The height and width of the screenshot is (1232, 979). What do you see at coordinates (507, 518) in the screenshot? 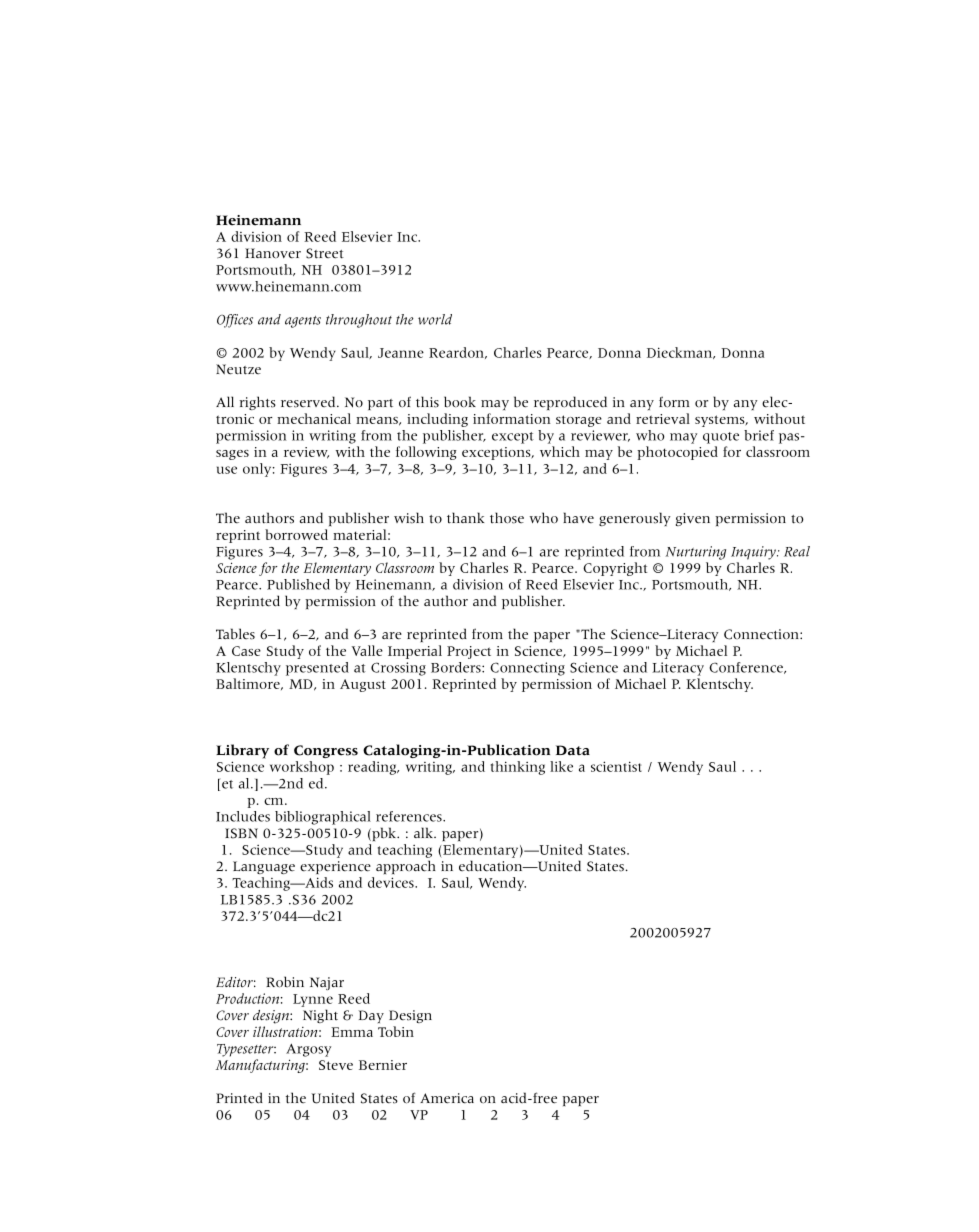
I see `those` at bounding box center [507, 518].
